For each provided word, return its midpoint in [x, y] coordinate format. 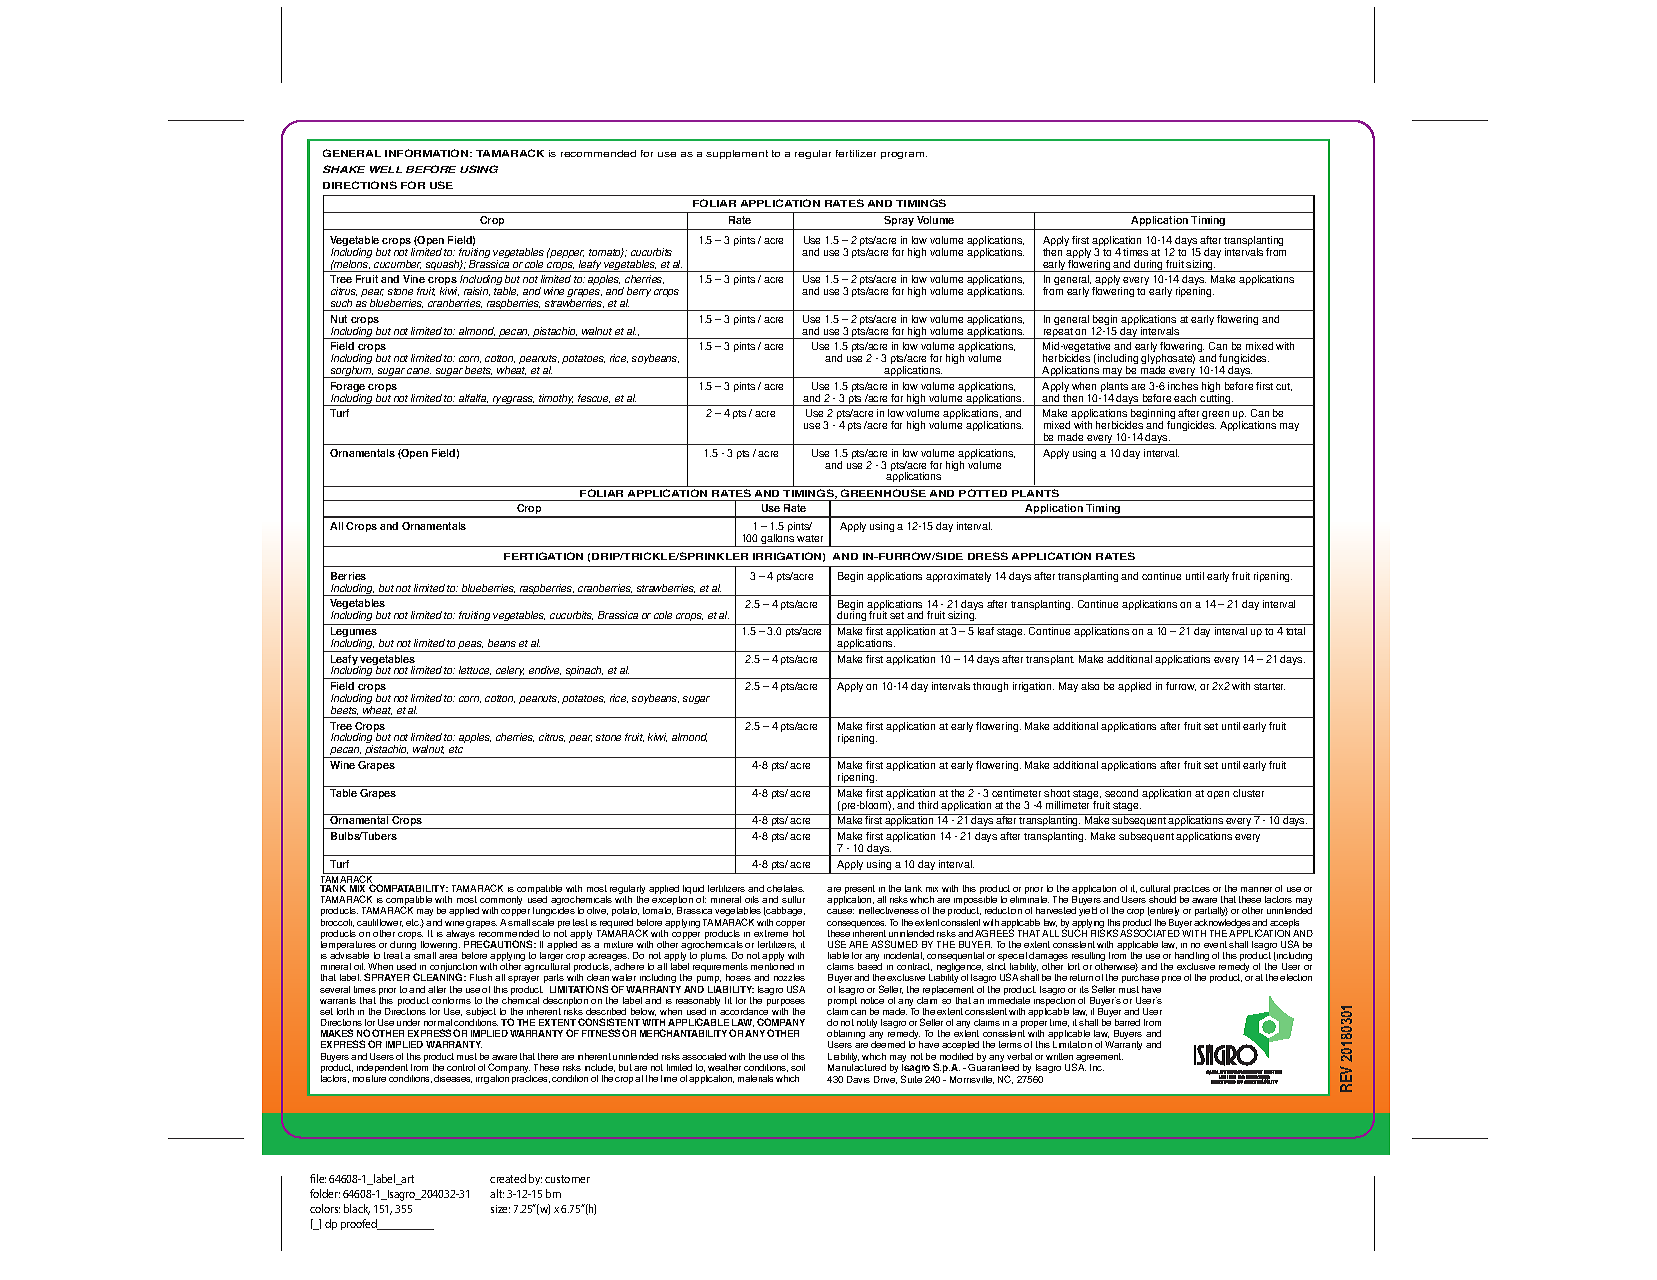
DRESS [988, 556]
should [1162, 899]
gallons [778, 540]
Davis [858, 1079]
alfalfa [473, 398]
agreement [1099, 1059]
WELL [386, 169]
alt [497, 1193]
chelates [785, 888]
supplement [737, 154]
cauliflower [380, 923]
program [904, 155]
